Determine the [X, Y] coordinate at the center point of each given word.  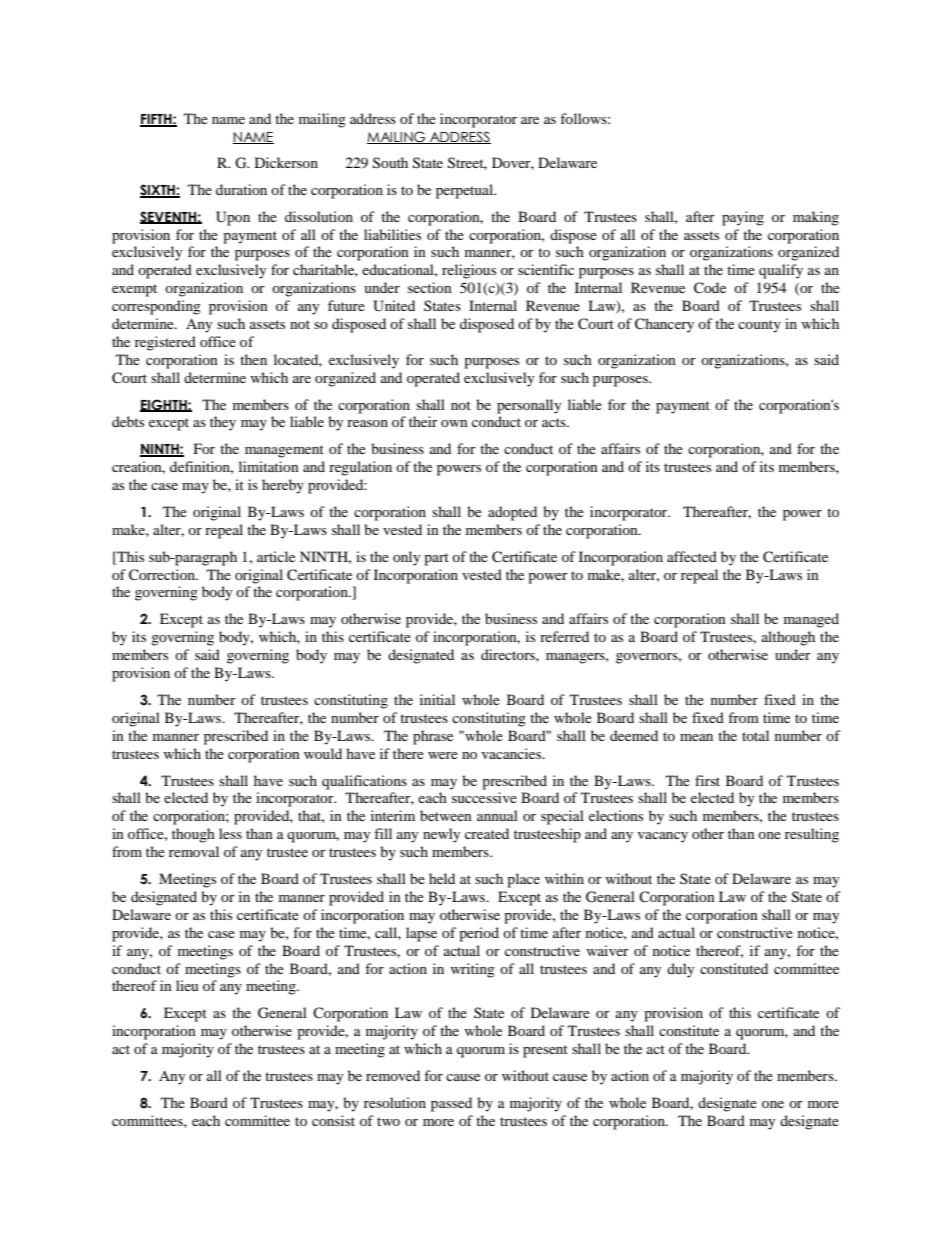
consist [333, 1120]
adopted [512, 513]
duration [241, 189]
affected [692, 556]
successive [484, 797]
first [707, 780]
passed [451, 1104]
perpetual [466, 191]
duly [680, 970]
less [230, 833]
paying [743, 218]
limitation [269, 466]
